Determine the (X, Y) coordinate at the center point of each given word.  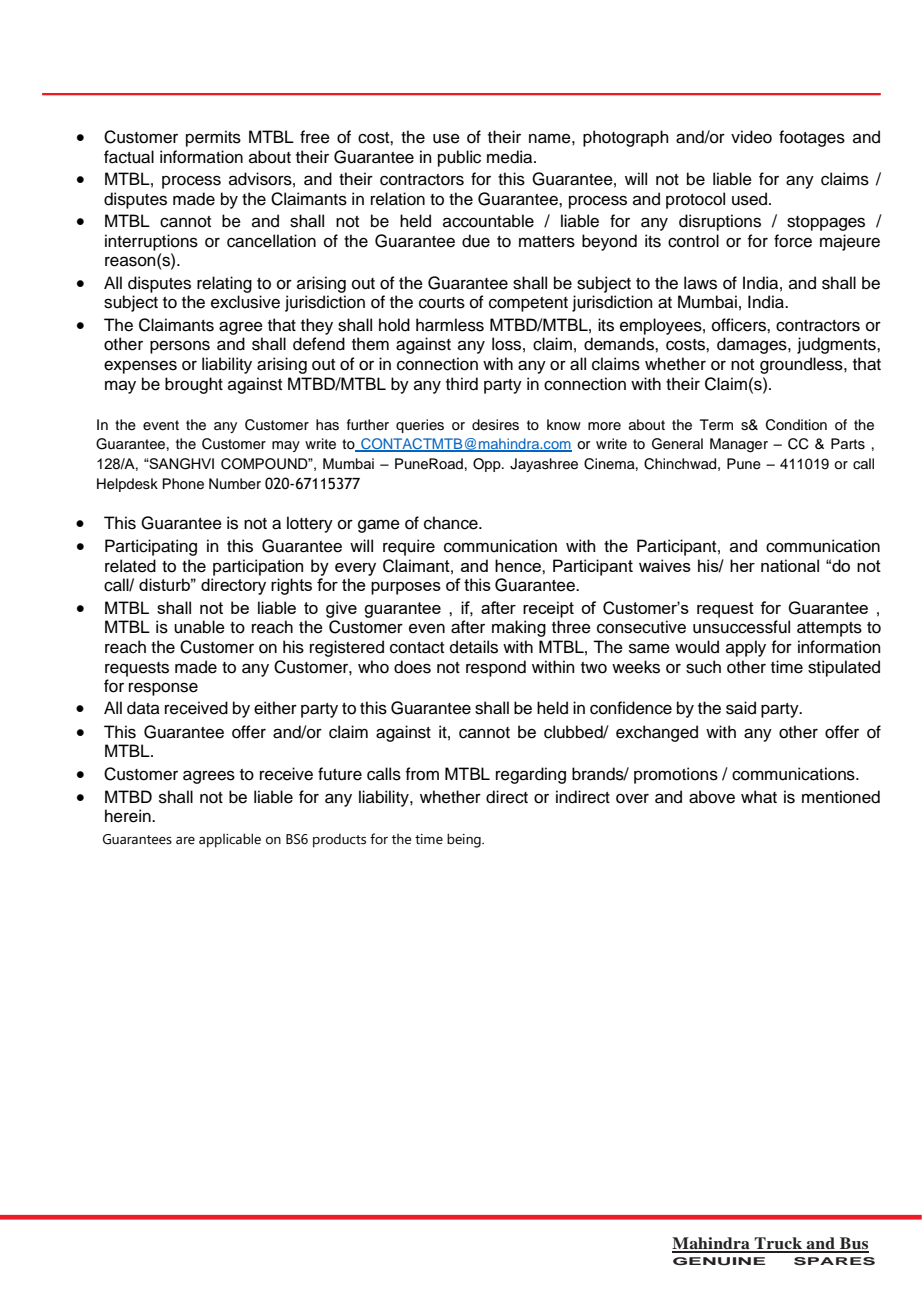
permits (213, 138)
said (741, 708)
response (163, 689)
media (511, 157)
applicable (230, 840)
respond (496, 668)
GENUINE (719, 1261)
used (751, 199)
